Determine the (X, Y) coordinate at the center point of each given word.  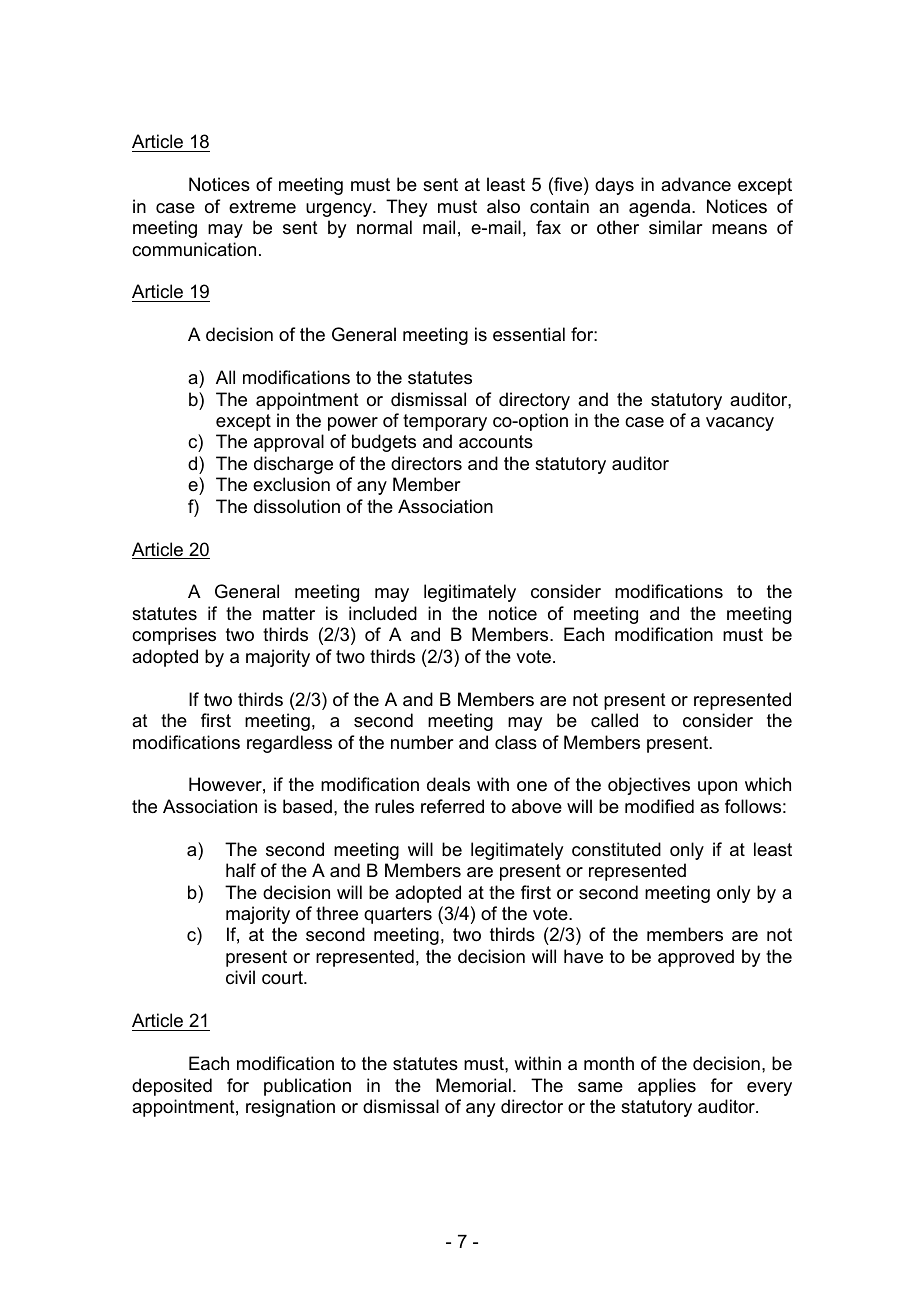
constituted (616, 849)
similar (675, 227)
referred (452, 806)
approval (289, 443)
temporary (445, 422)
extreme (262, 206)
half (241, 870)
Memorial (473, 1085)
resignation (290, 1108)
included (383, 613)
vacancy (740, 424)
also (503, 206)
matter (289, 614)
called (614, 720)
